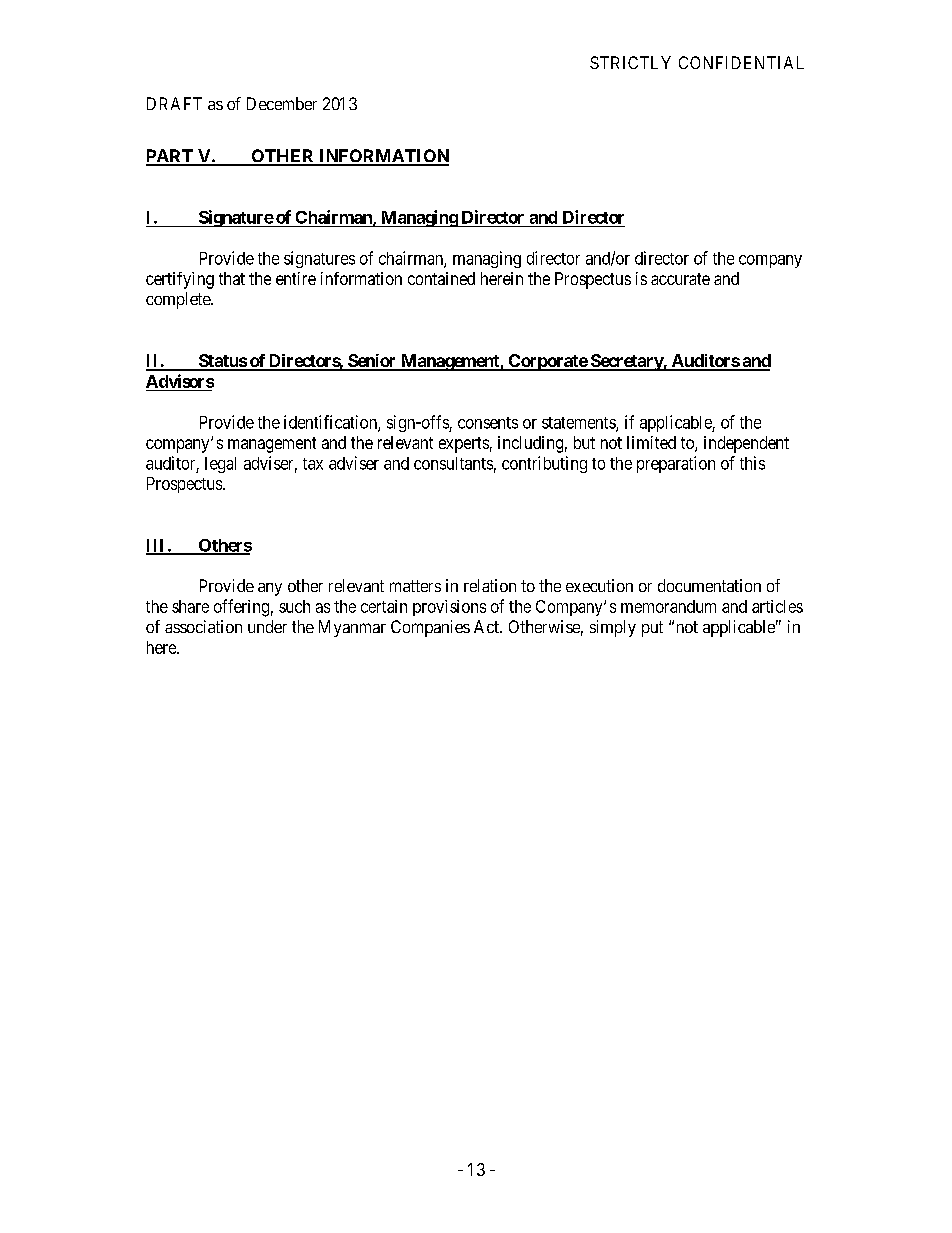 This page has width=952, height=1233. What do you see at coordinates (282, 103) in the page?
I see `December` at bounding box center [282, 103].
